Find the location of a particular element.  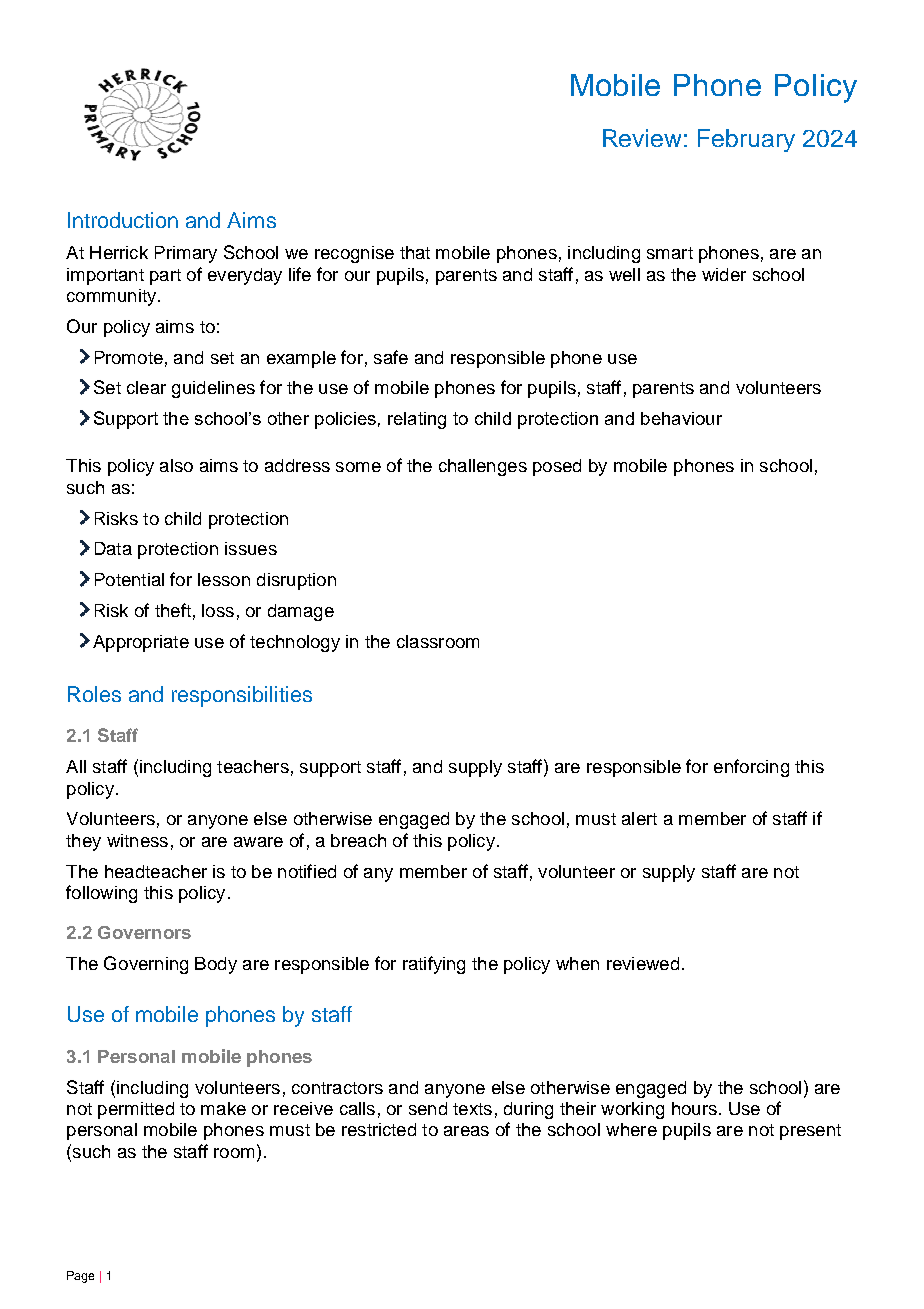

enforcing is located at coordinates (751, 768).
